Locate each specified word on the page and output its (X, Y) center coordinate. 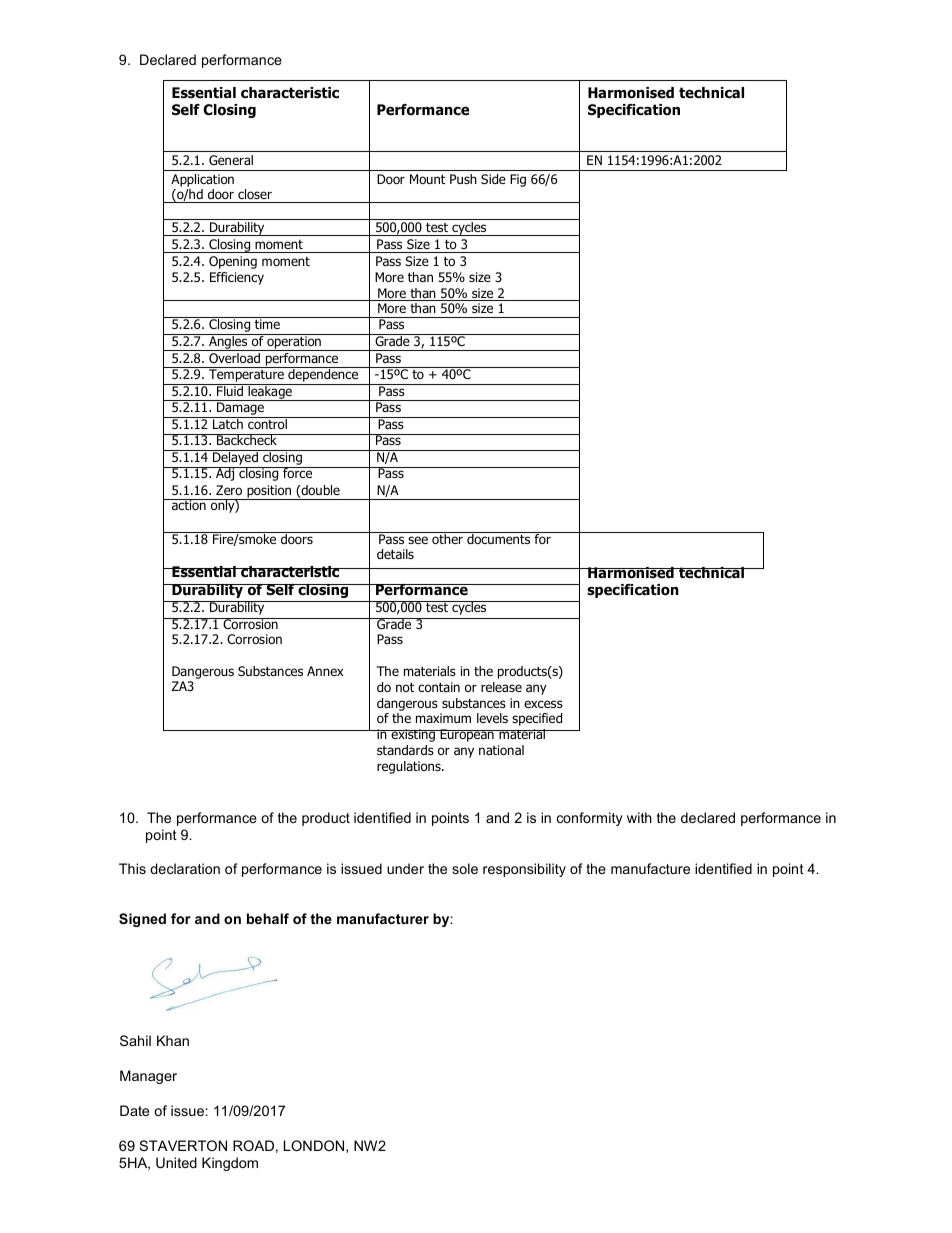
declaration (185, 868)
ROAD (253, 1145)
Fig (518, 180)
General (231, 160)
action (188, 504)
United (176, 1162)
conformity (590, 819)
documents (499, 538)
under (405, 868)
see (418, 540)
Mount (427, 179)
